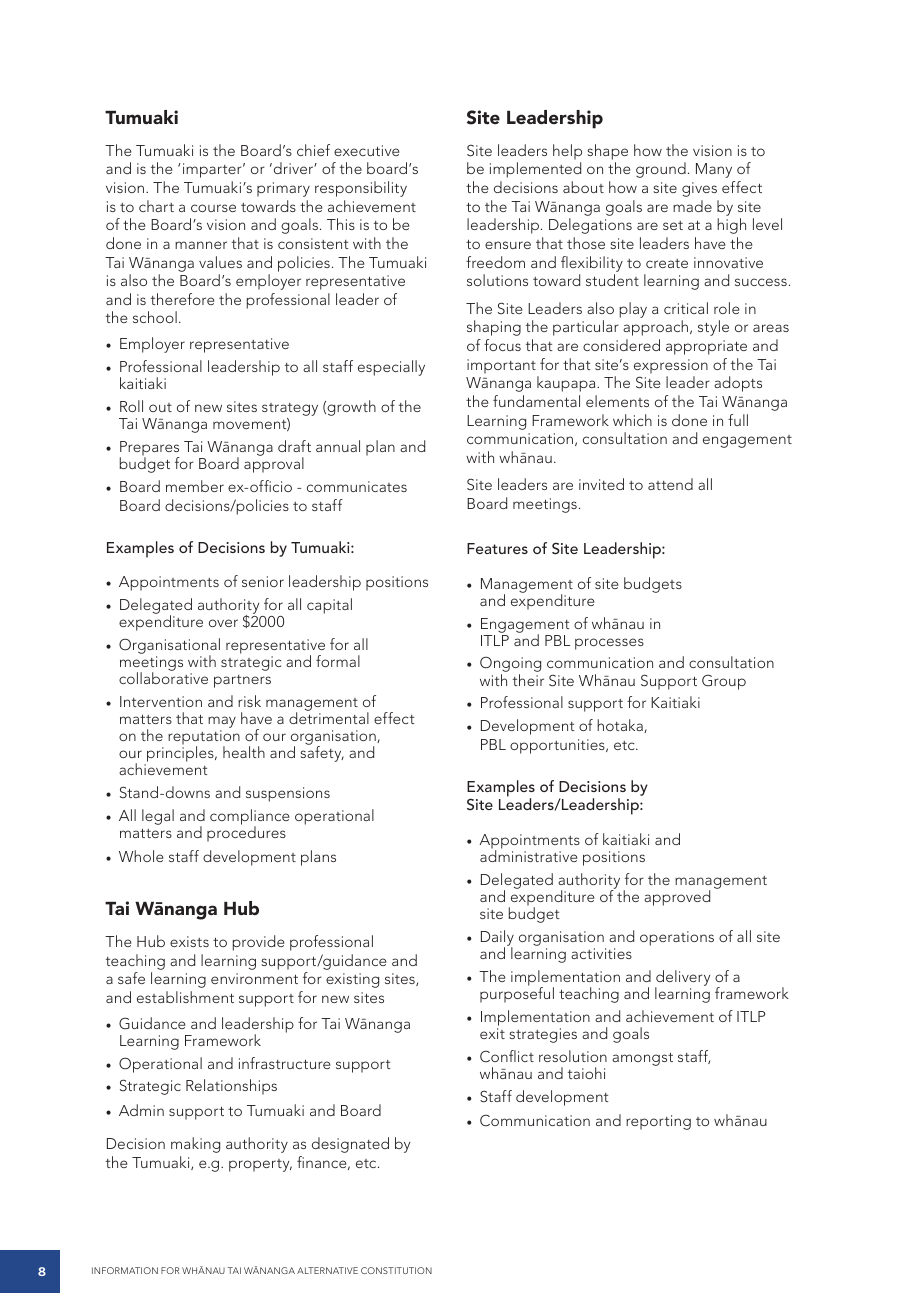  Describe the element at coordinates (724, 682) in the screenshot. I see `Group` at that location.
